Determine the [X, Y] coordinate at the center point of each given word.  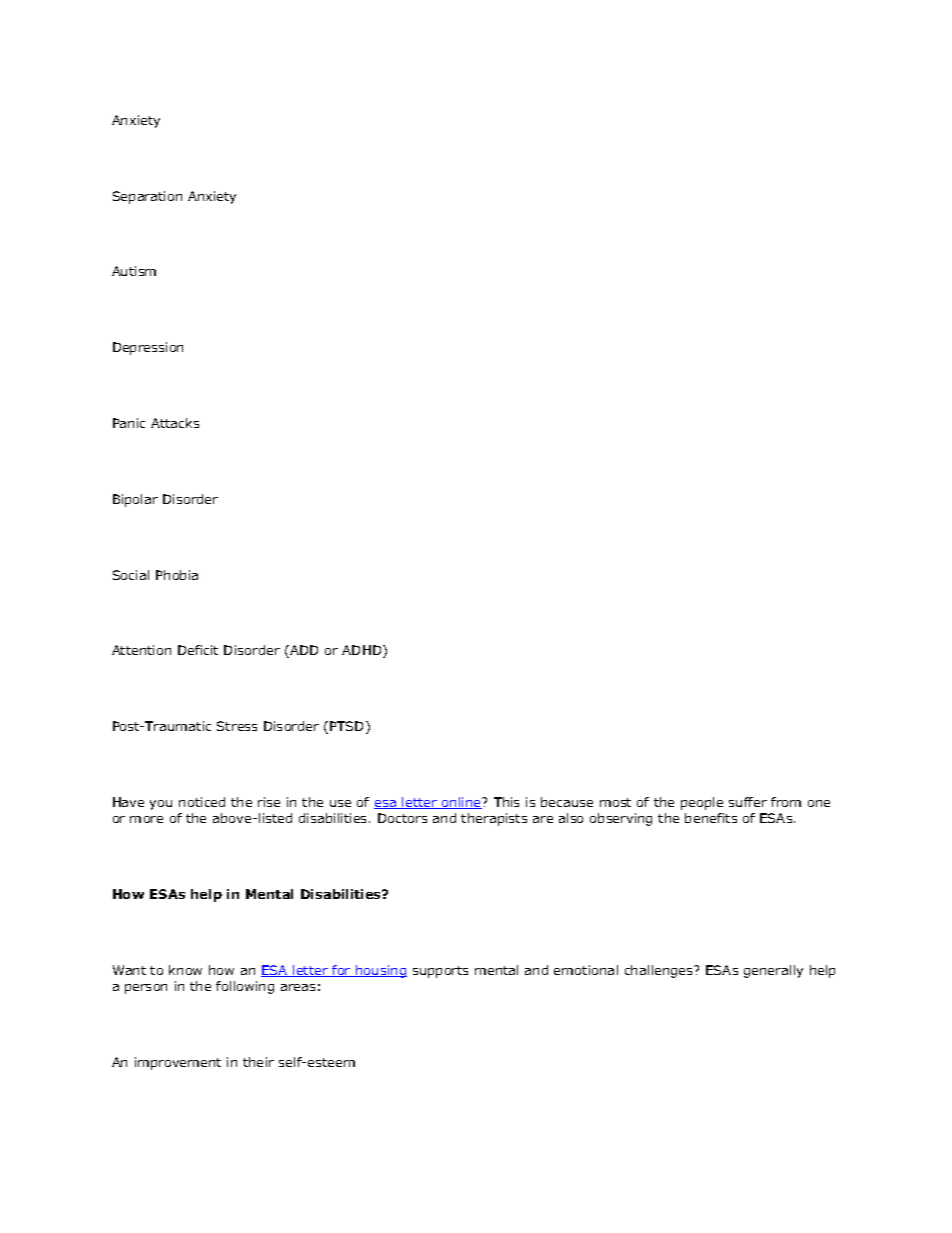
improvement [178, 1063]
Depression [148, 348]
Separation [147, 197]
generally [773, 971]
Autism [134, 271]
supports [440, 972]
